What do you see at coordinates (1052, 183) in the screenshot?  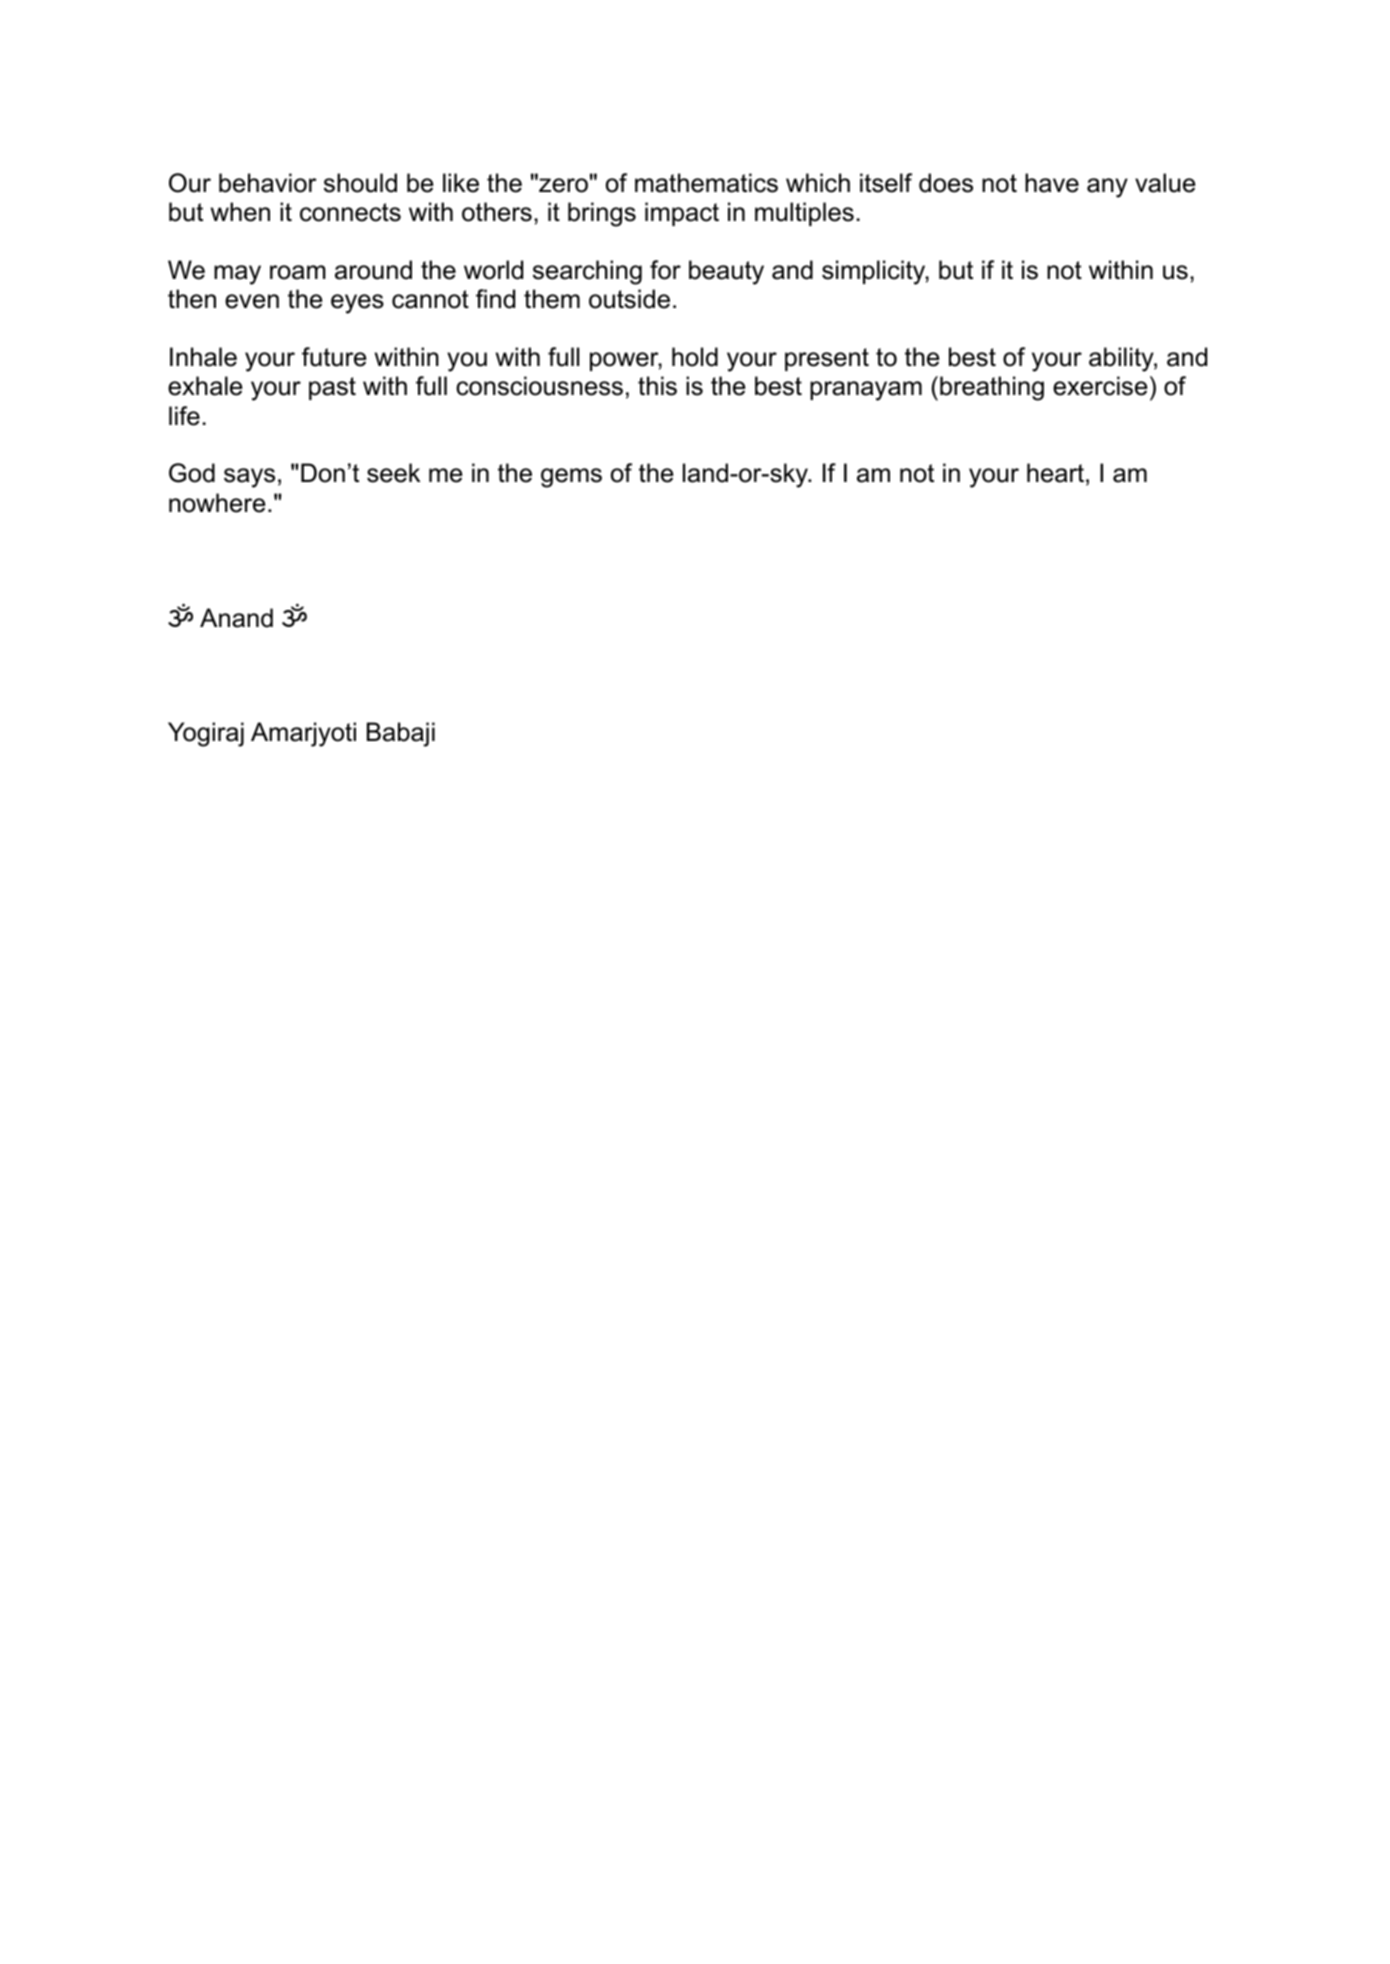 I see `have` at bounding box center [1052, 183].
